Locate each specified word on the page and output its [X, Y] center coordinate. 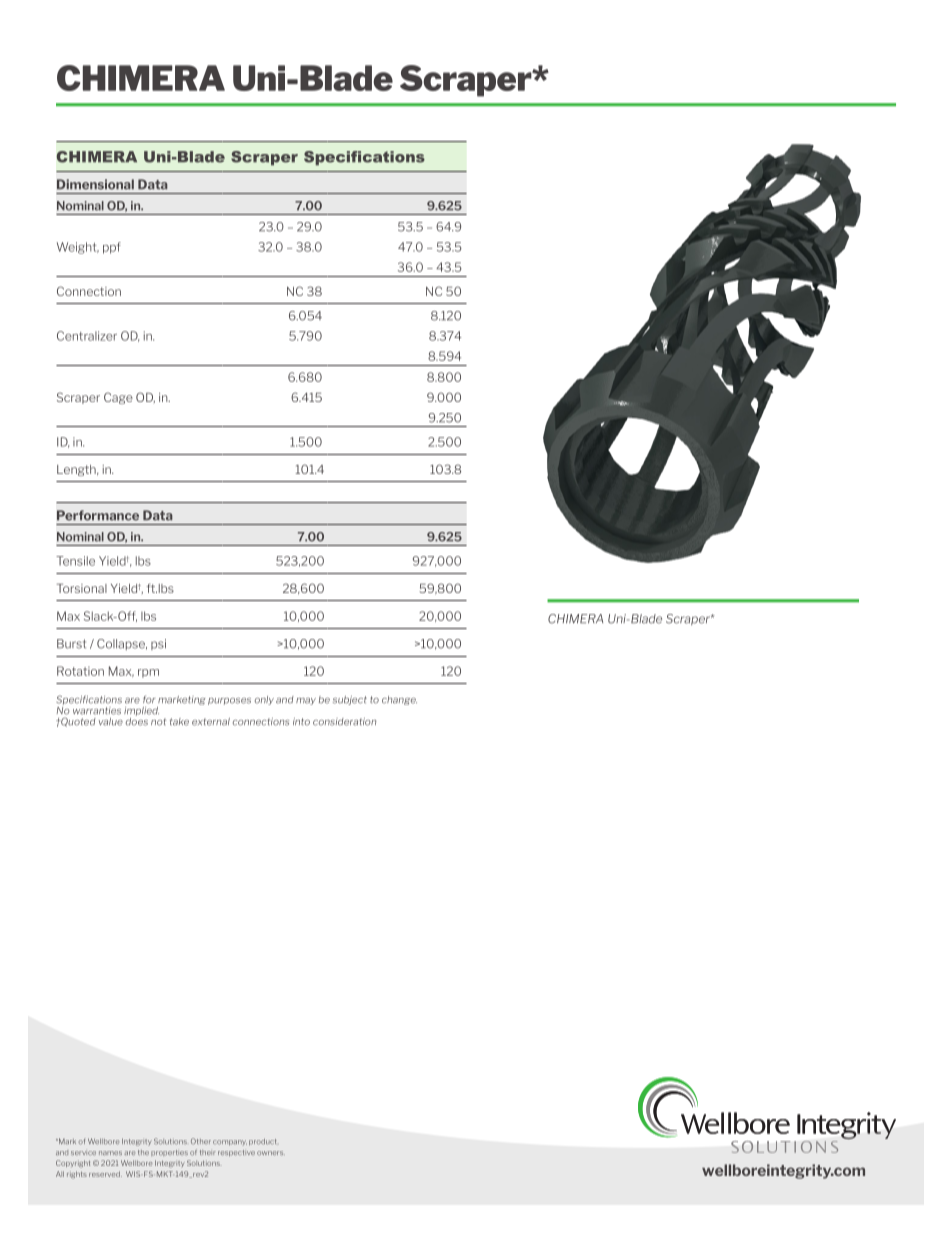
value [111, 722]
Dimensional [95, 184]
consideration [344, 722]
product [263, 1142]
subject [350, 700]
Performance [98, 515]
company [230, 1143]
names [110, 1153]
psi [158, 644]
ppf [112, 248]
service [83, 1153]
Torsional [82, 588]
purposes [229, 701]
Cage [118, 398]
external [211, 722]
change [399, 700]
